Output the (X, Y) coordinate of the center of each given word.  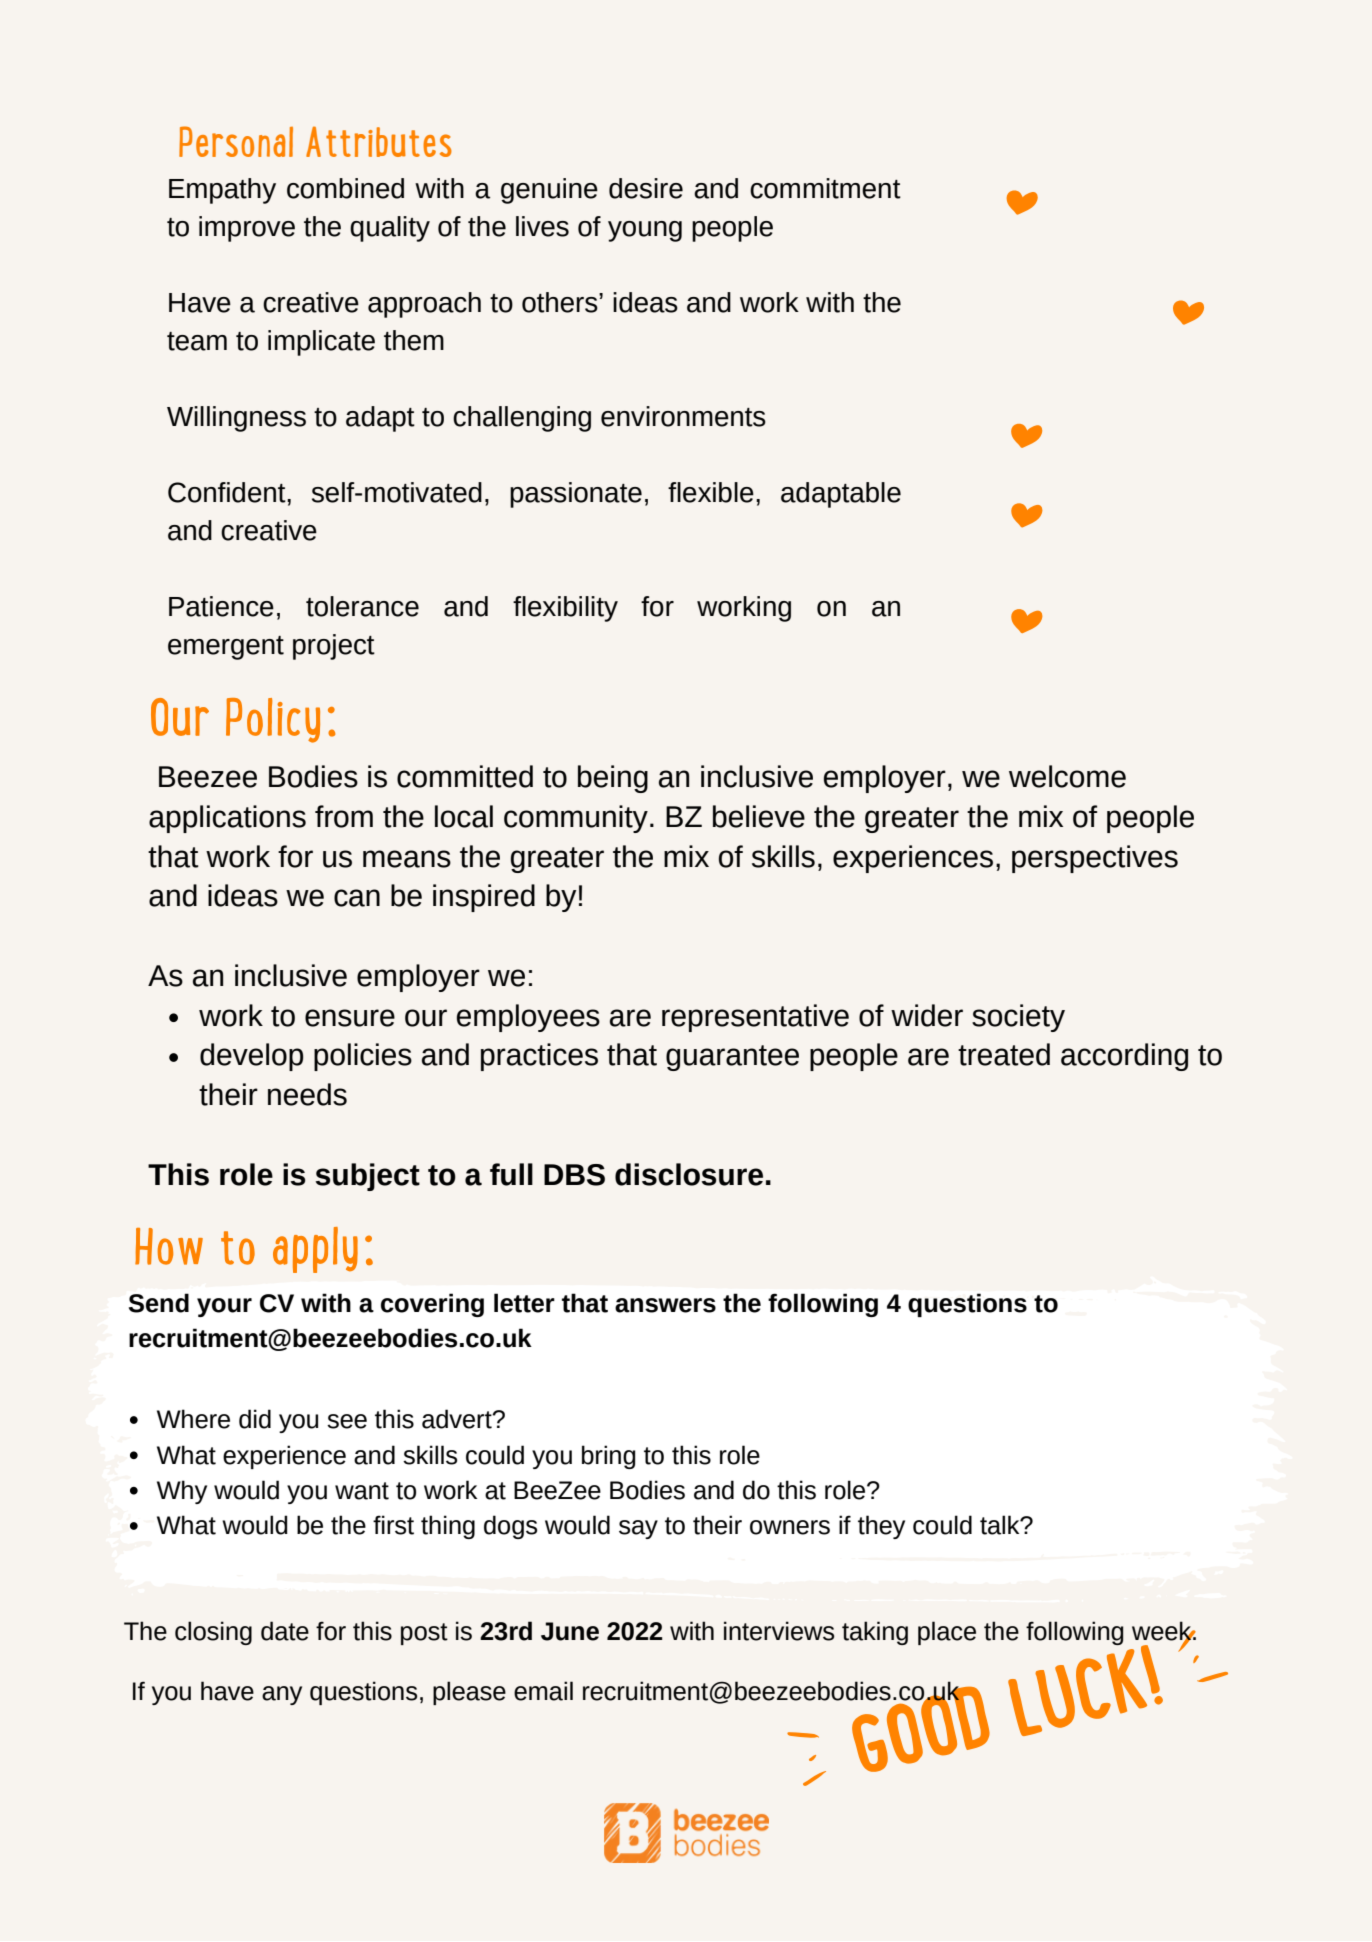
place (947, 1633)
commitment (825, 188)
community (576, 819)
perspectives (1095, 859)
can (357, 898)
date (285, 1631)
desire (646, 188)
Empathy (222, 191)
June (570, 1631)
